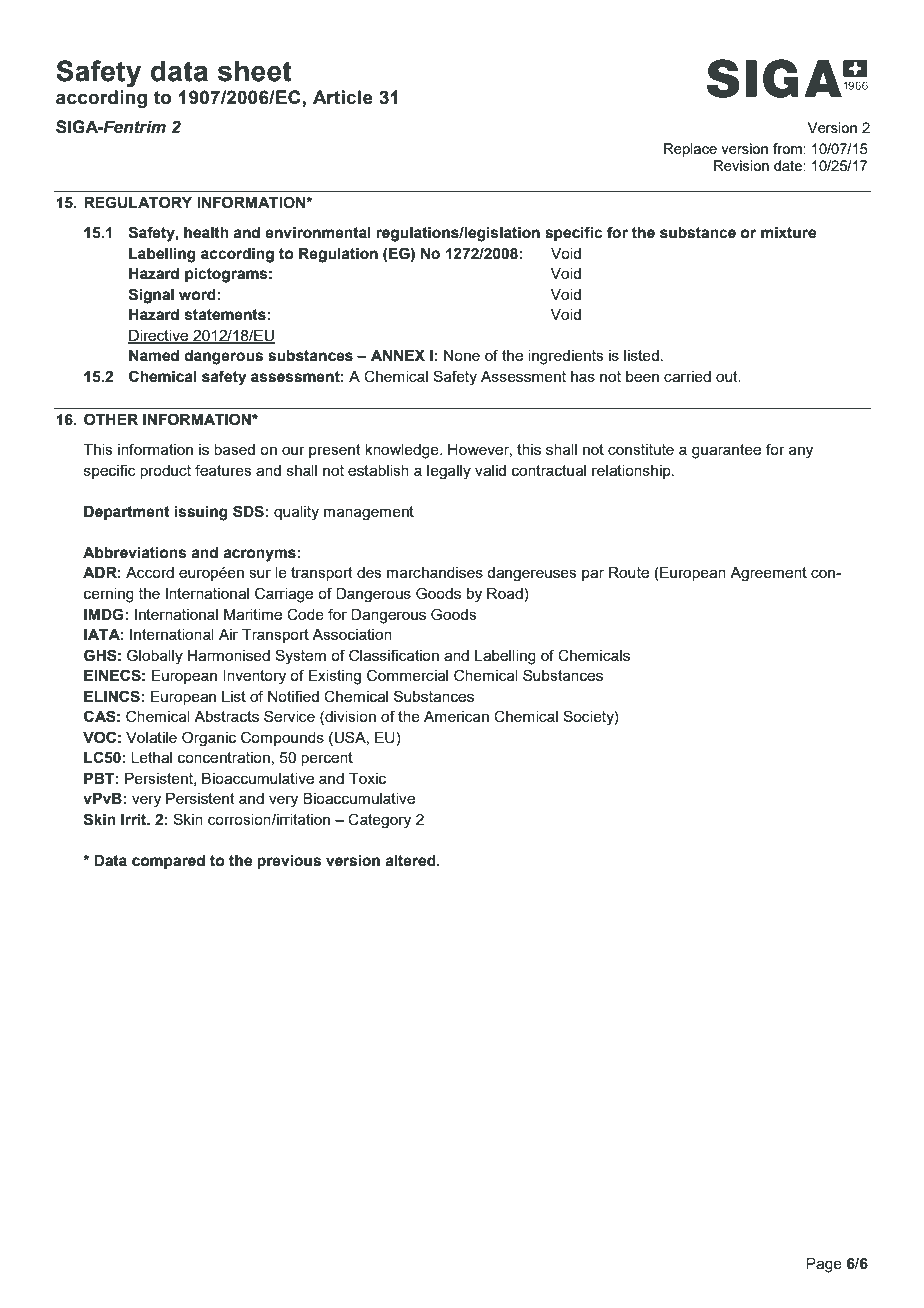  I want to click on Harmonised, so click(229, 655).
